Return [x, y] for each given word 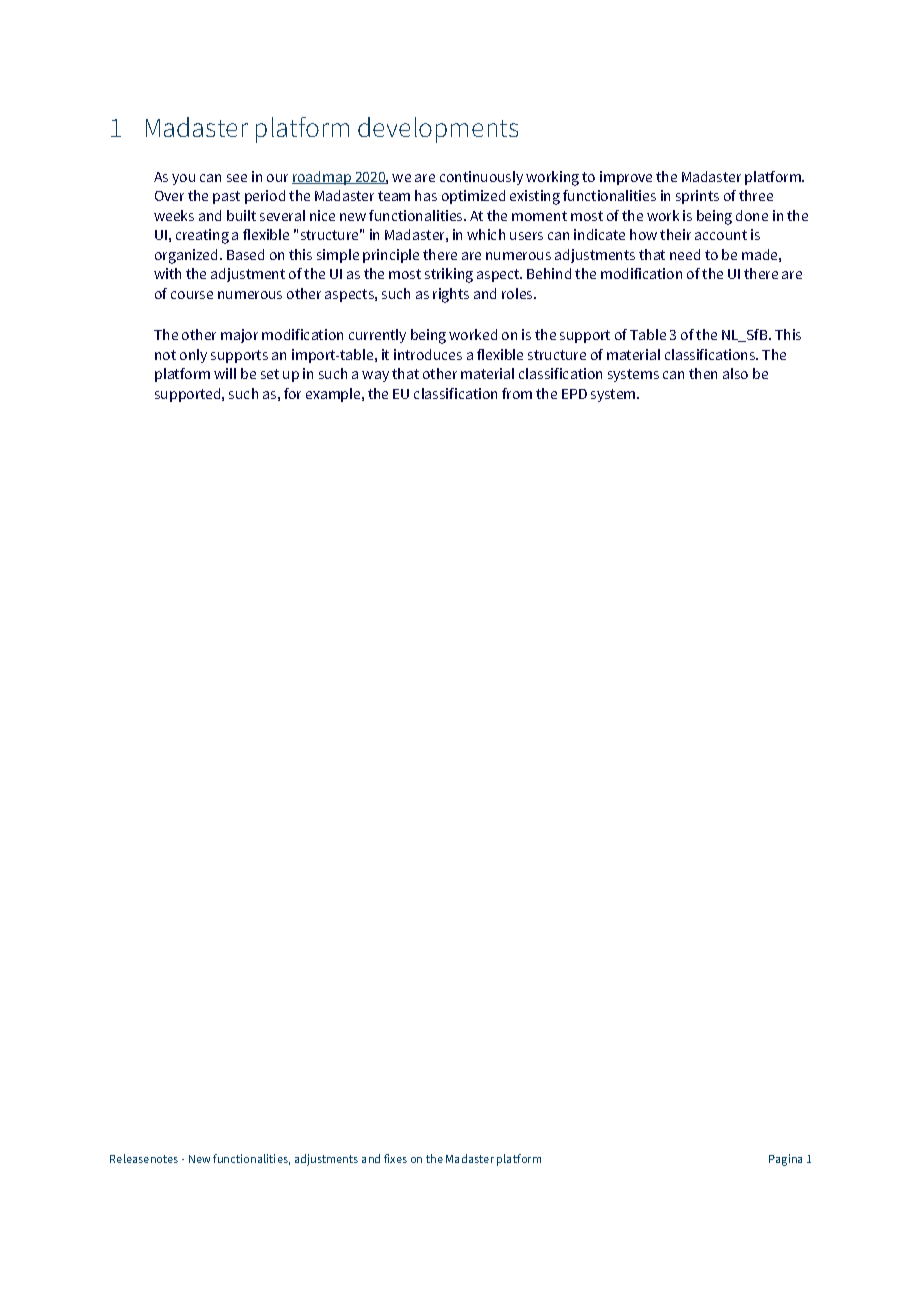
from [517, 393]
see [237, 178]
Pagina [785, 1160]
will [225, 373]
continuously [481, 178]
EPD [574, 394]
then [703, 373]
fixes [395, 1158]
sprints [697, 197]
